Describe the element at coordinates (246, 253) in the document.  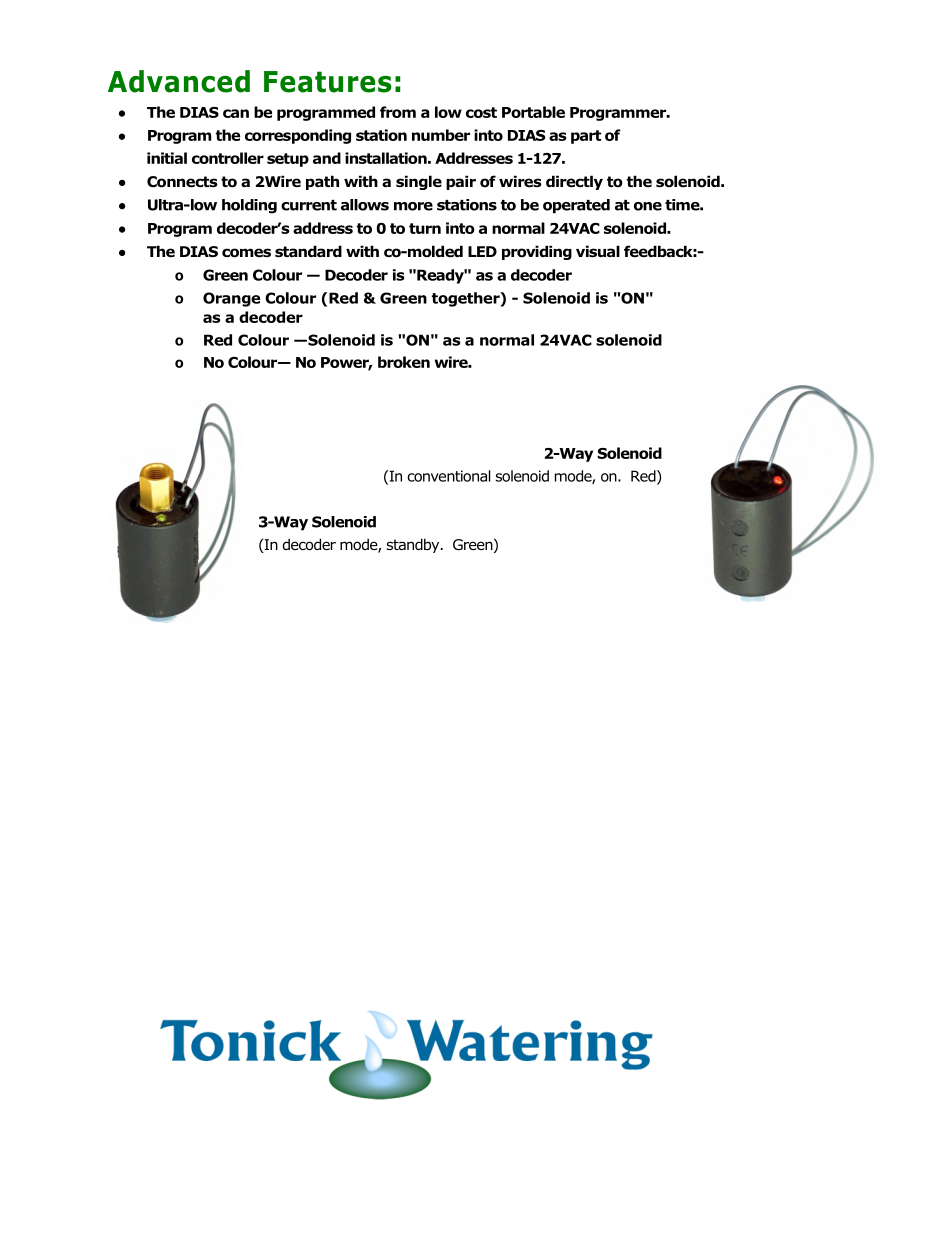
I see `comes` at that location.
